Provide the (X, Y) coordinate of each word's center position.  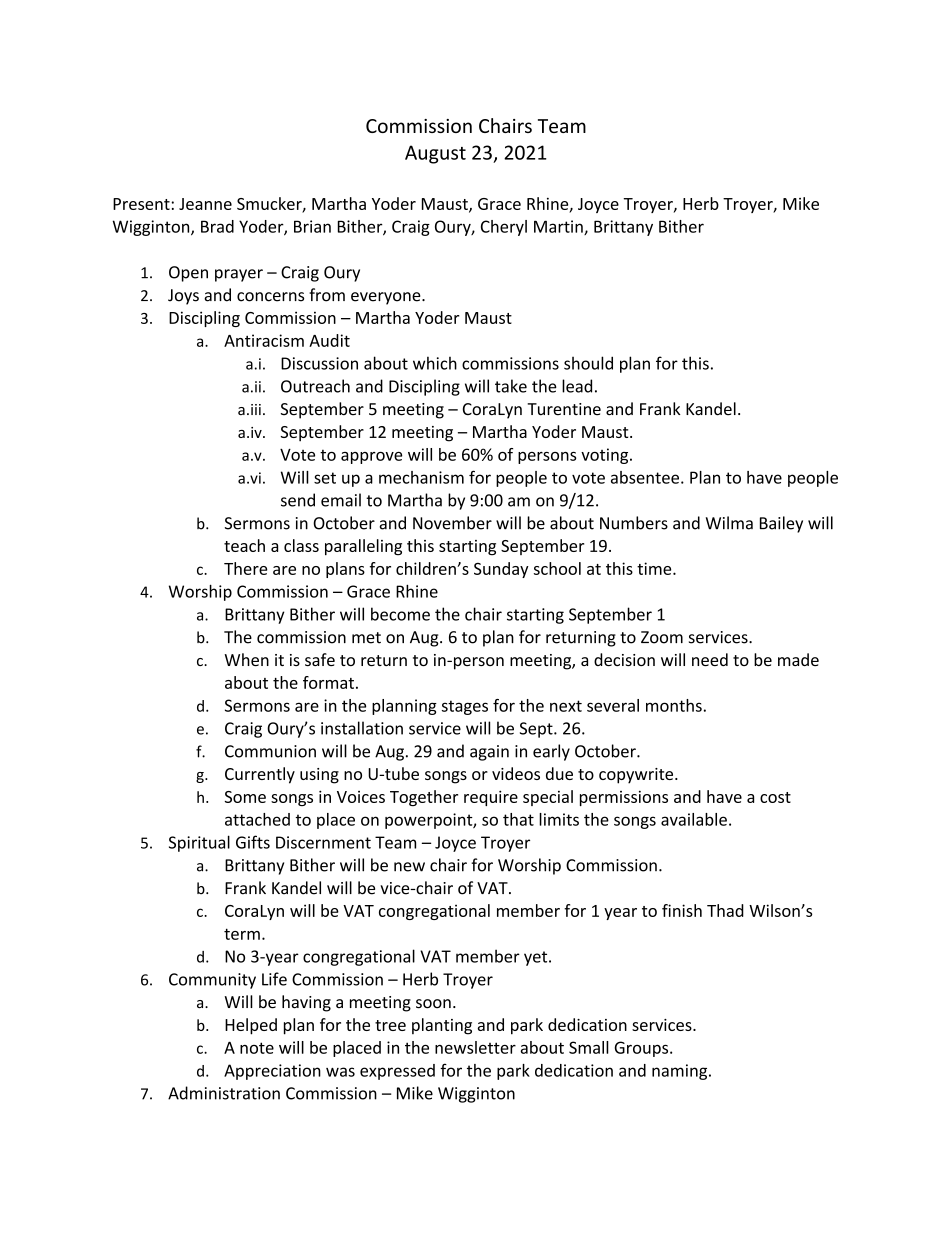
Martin (559, 227)
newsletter (475, 1047)
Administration (224, 1093)
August (435, 154)
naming (681, 1072)
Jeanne (205, 204)
